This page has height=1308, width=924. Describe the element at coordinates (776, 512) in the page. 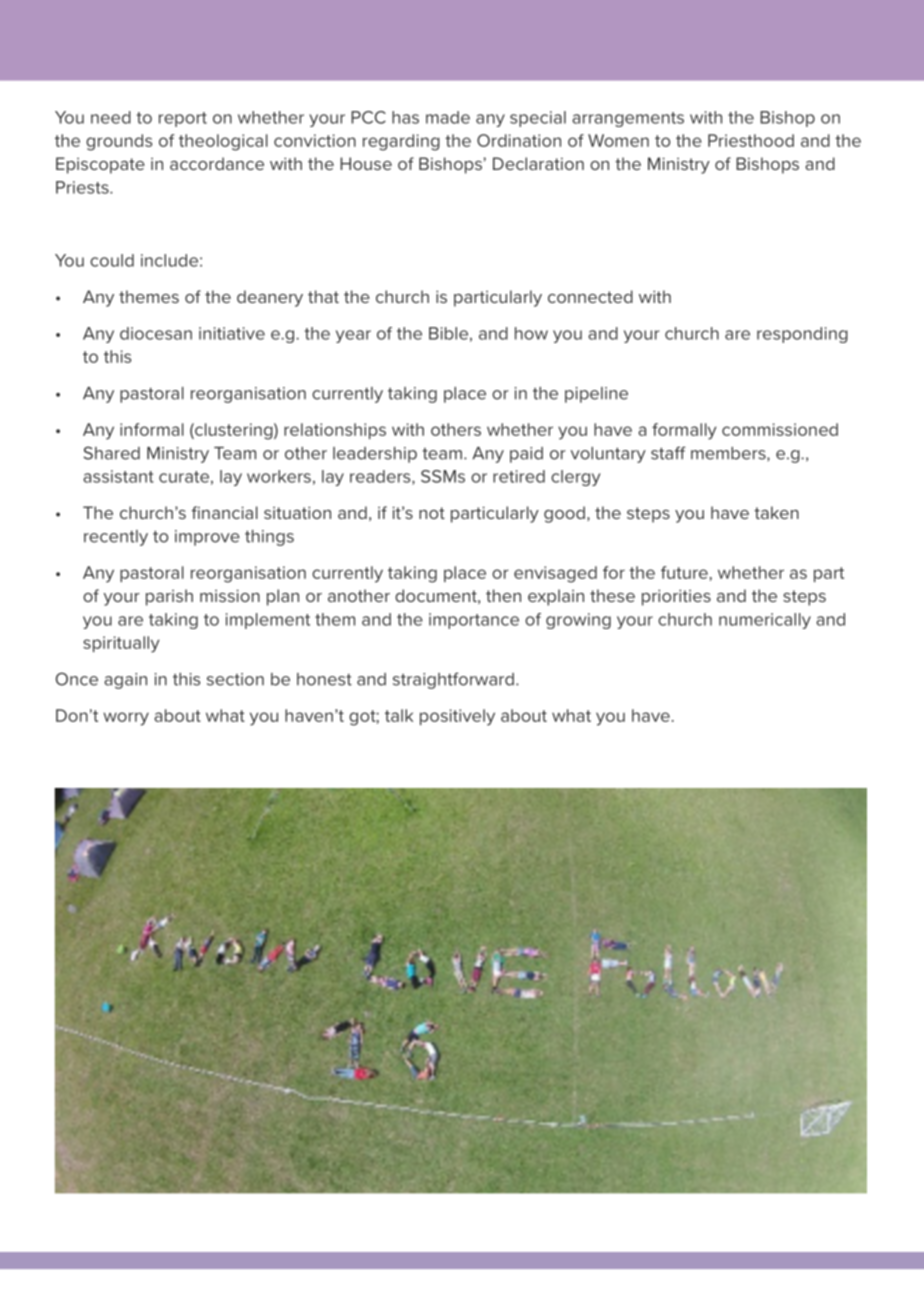

I see `taken` at that location.
